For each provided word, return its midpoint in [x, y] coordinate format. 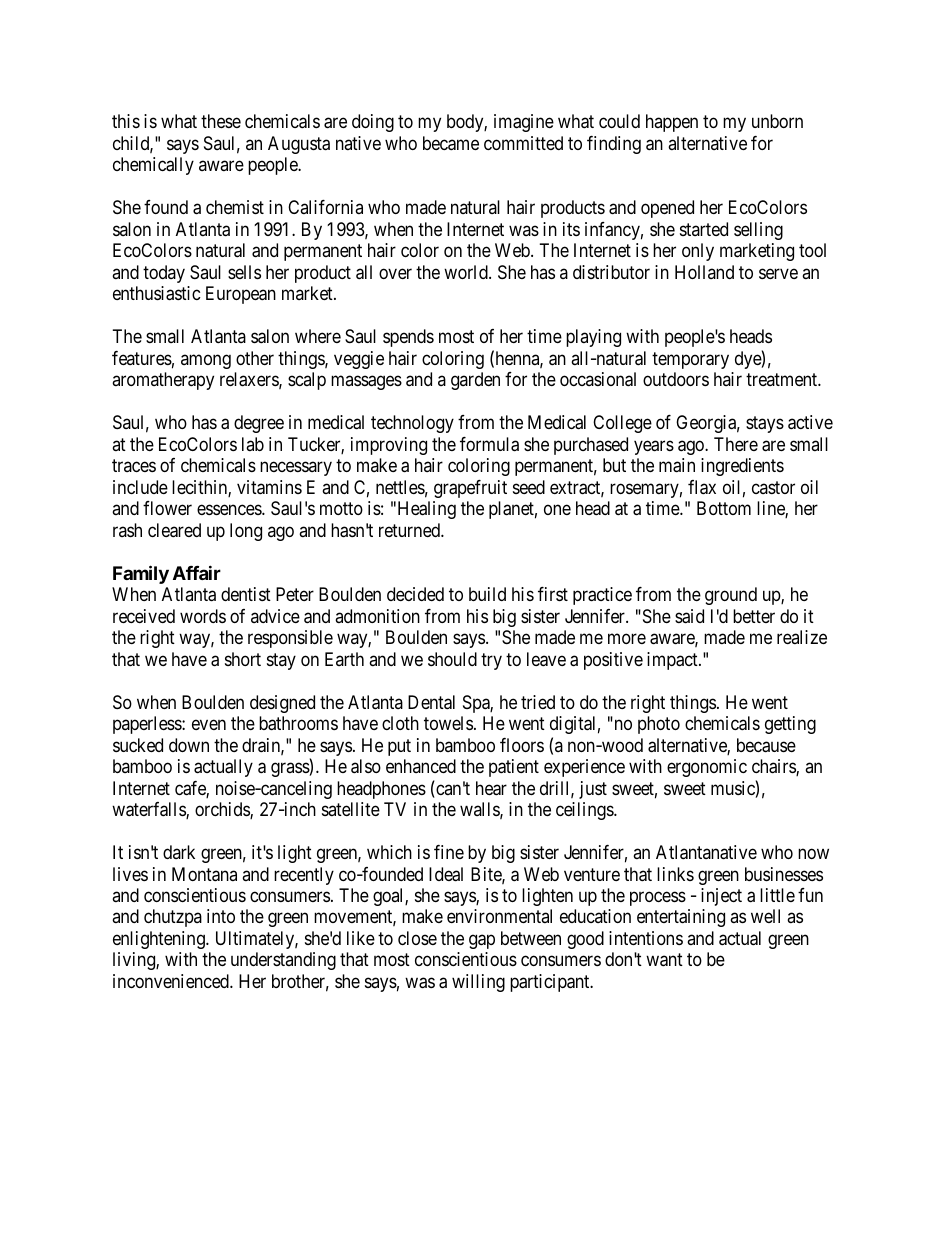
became [451, 143]
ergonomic [707, 768]
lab [253, 444]
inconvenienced [172, 981]
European [241, 295]
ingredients [742, 467]
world [467, 272]
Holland [704, 272]
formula [489, 444]
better [754, 616]
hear [491, 788]
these [221, 121]
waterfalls [149, 810]
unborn [777, 121]
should [452, 659]
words [203, 616]
